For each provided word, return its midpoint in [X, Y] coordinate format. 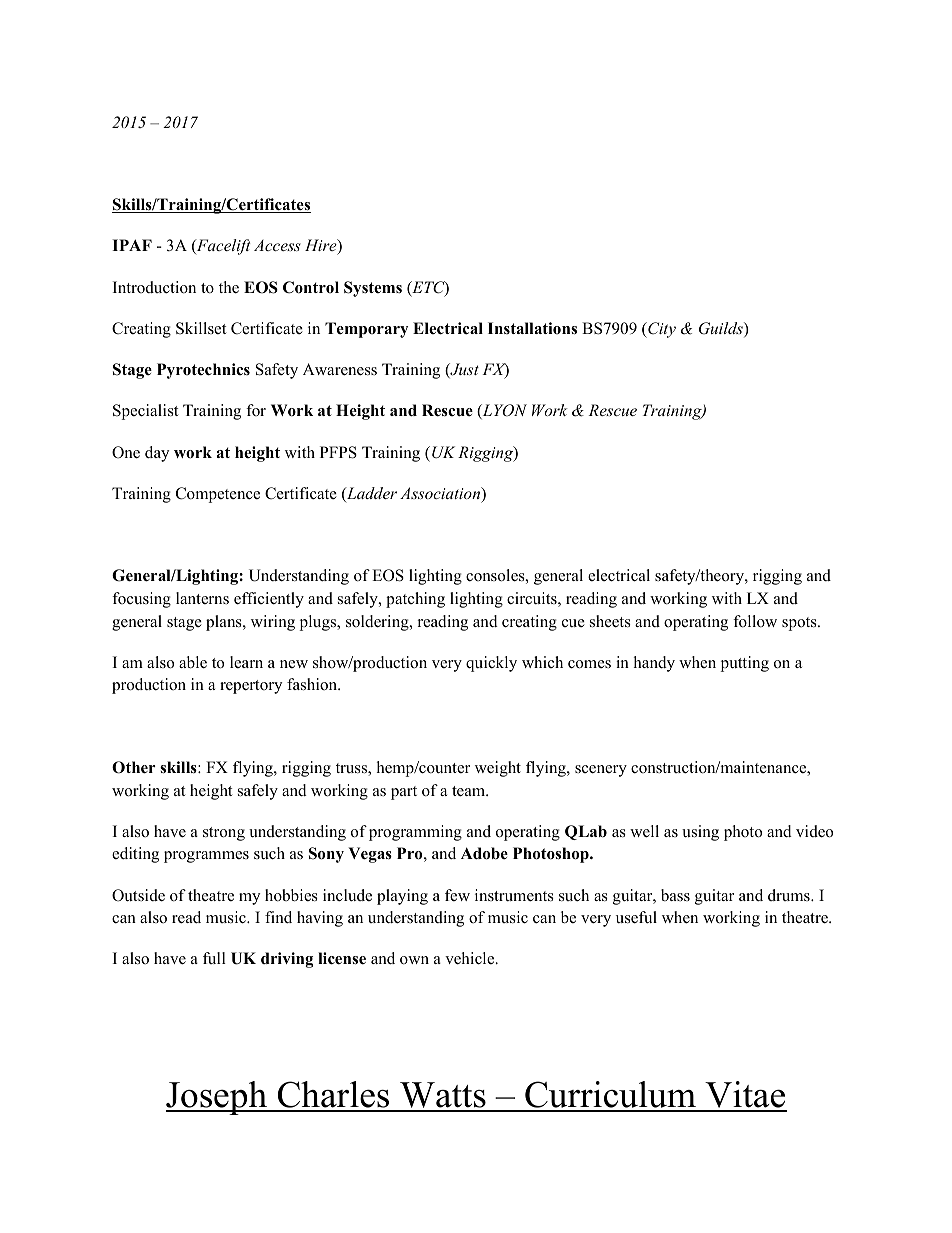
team [470, 791]
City [661, 330]
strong [224, 834]
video [814, 831]
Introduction [154, 287]
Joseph [217, 1098]
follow [755, 621]
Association [441, 494]
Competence [218, 495]
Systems [373, 289]
